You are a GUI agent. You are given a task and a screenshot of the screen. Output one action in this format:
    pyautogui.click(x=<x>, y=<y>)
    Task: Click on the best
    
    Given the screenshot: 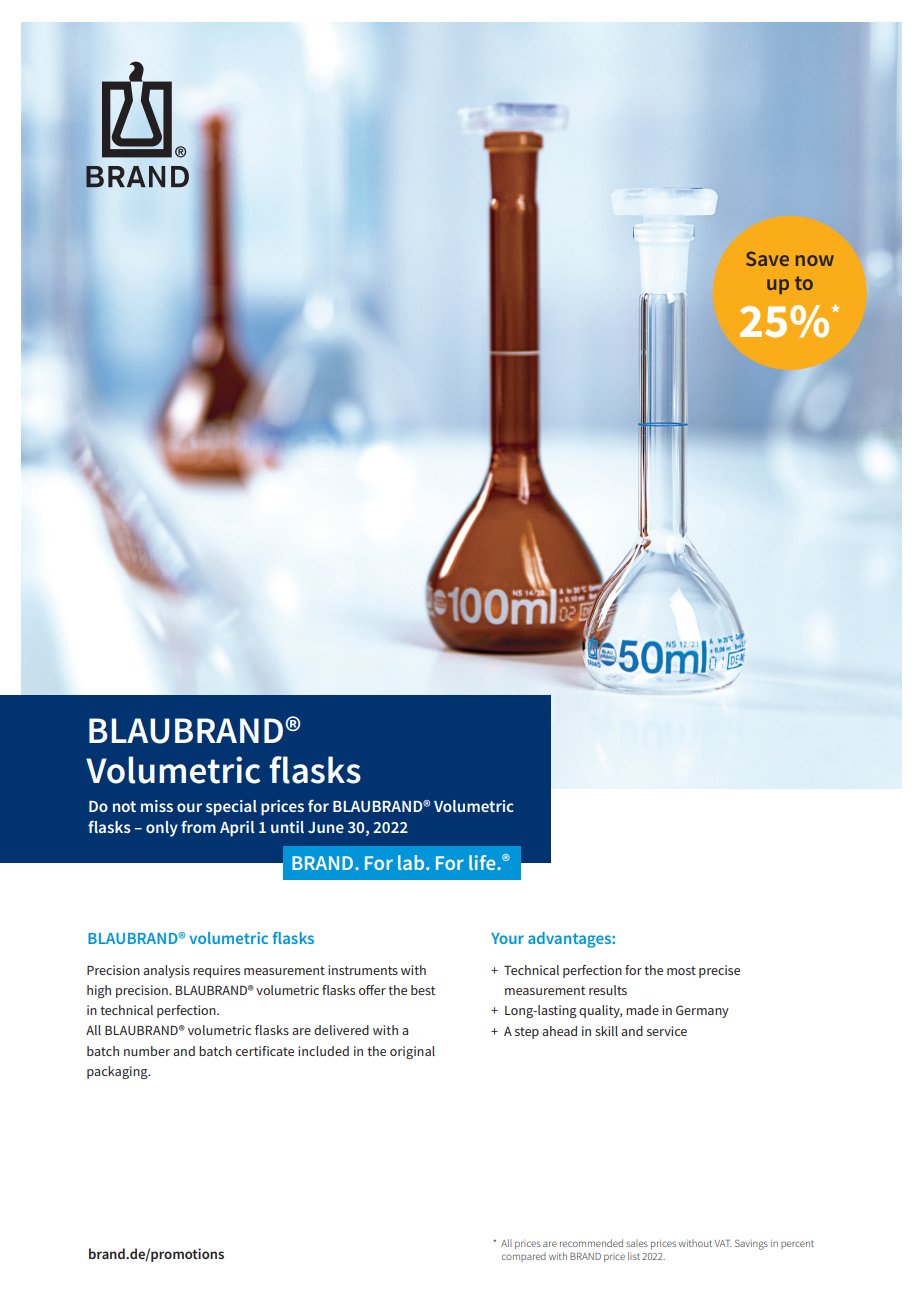 What is the action you would take?
    pyautogui.click(x=423, y=990)
